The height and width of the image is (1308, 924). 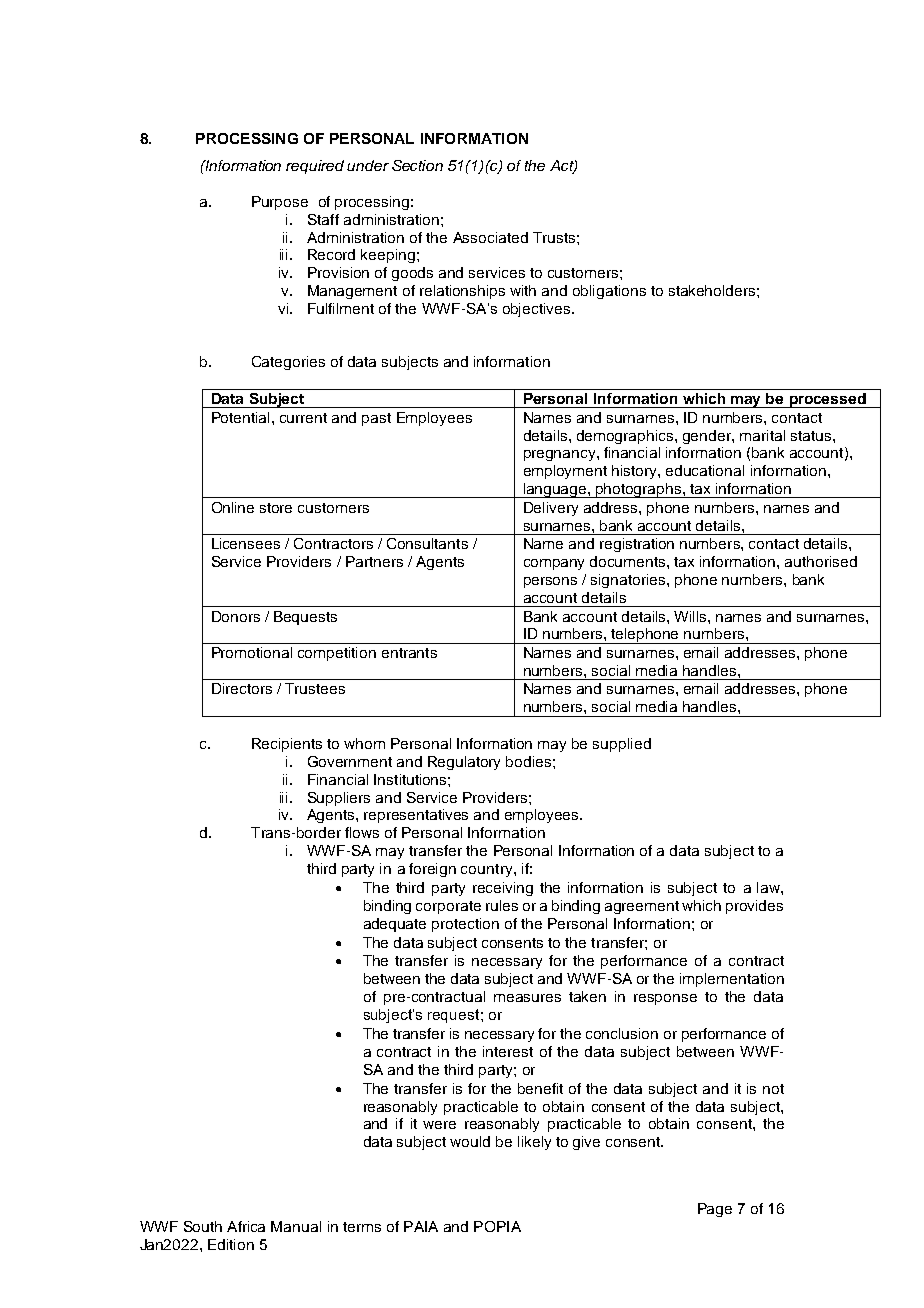 What do you see at coordinates (527, 998) in the image?
I see `measures` at bounding box center [527, 998].
